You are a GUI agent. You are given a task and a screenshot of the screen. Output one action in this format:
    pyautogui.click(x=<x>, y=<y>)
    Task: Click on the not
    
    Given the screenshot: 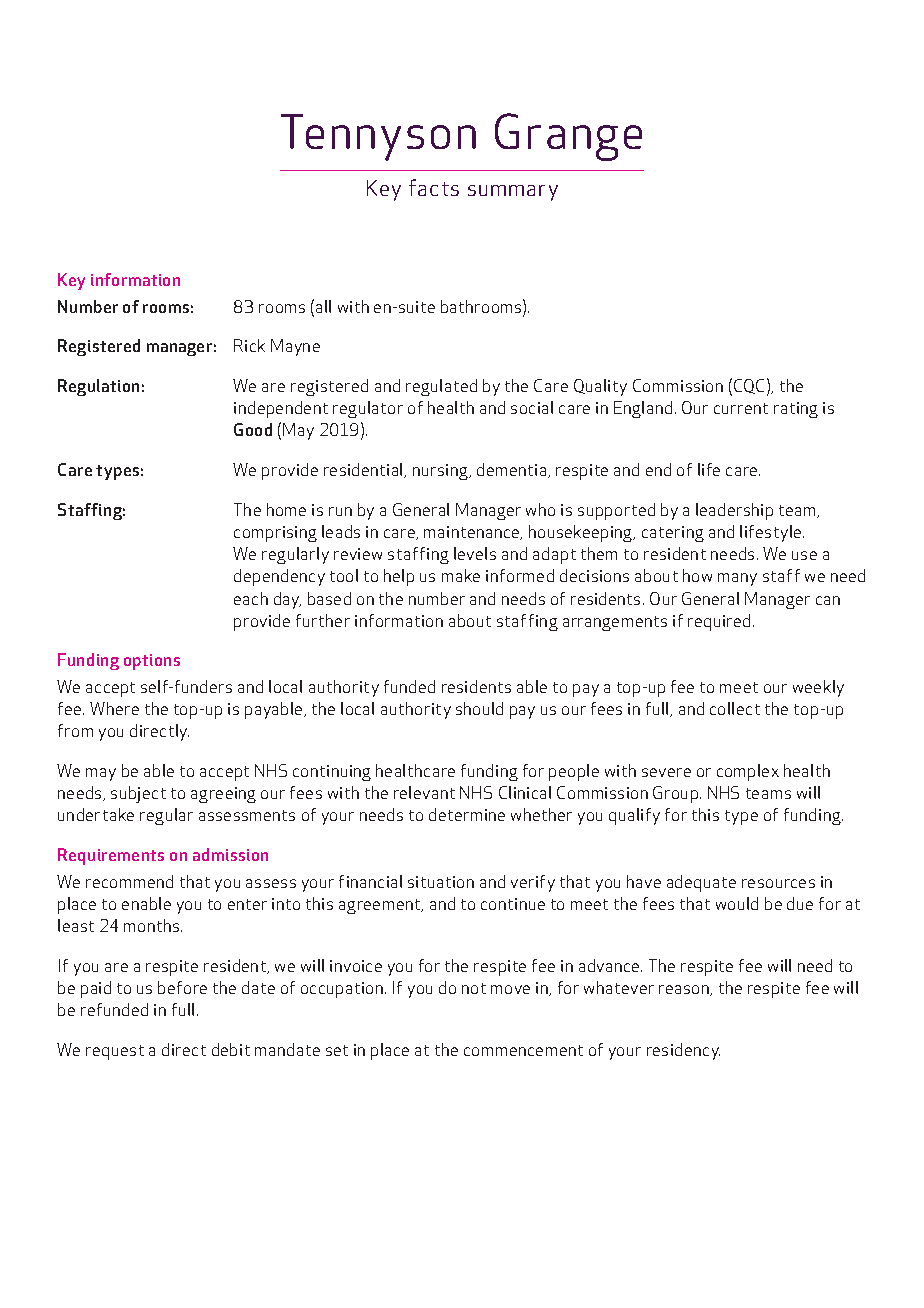 What is the action you would take?
    pyautogui.click(x=474, y=988)
